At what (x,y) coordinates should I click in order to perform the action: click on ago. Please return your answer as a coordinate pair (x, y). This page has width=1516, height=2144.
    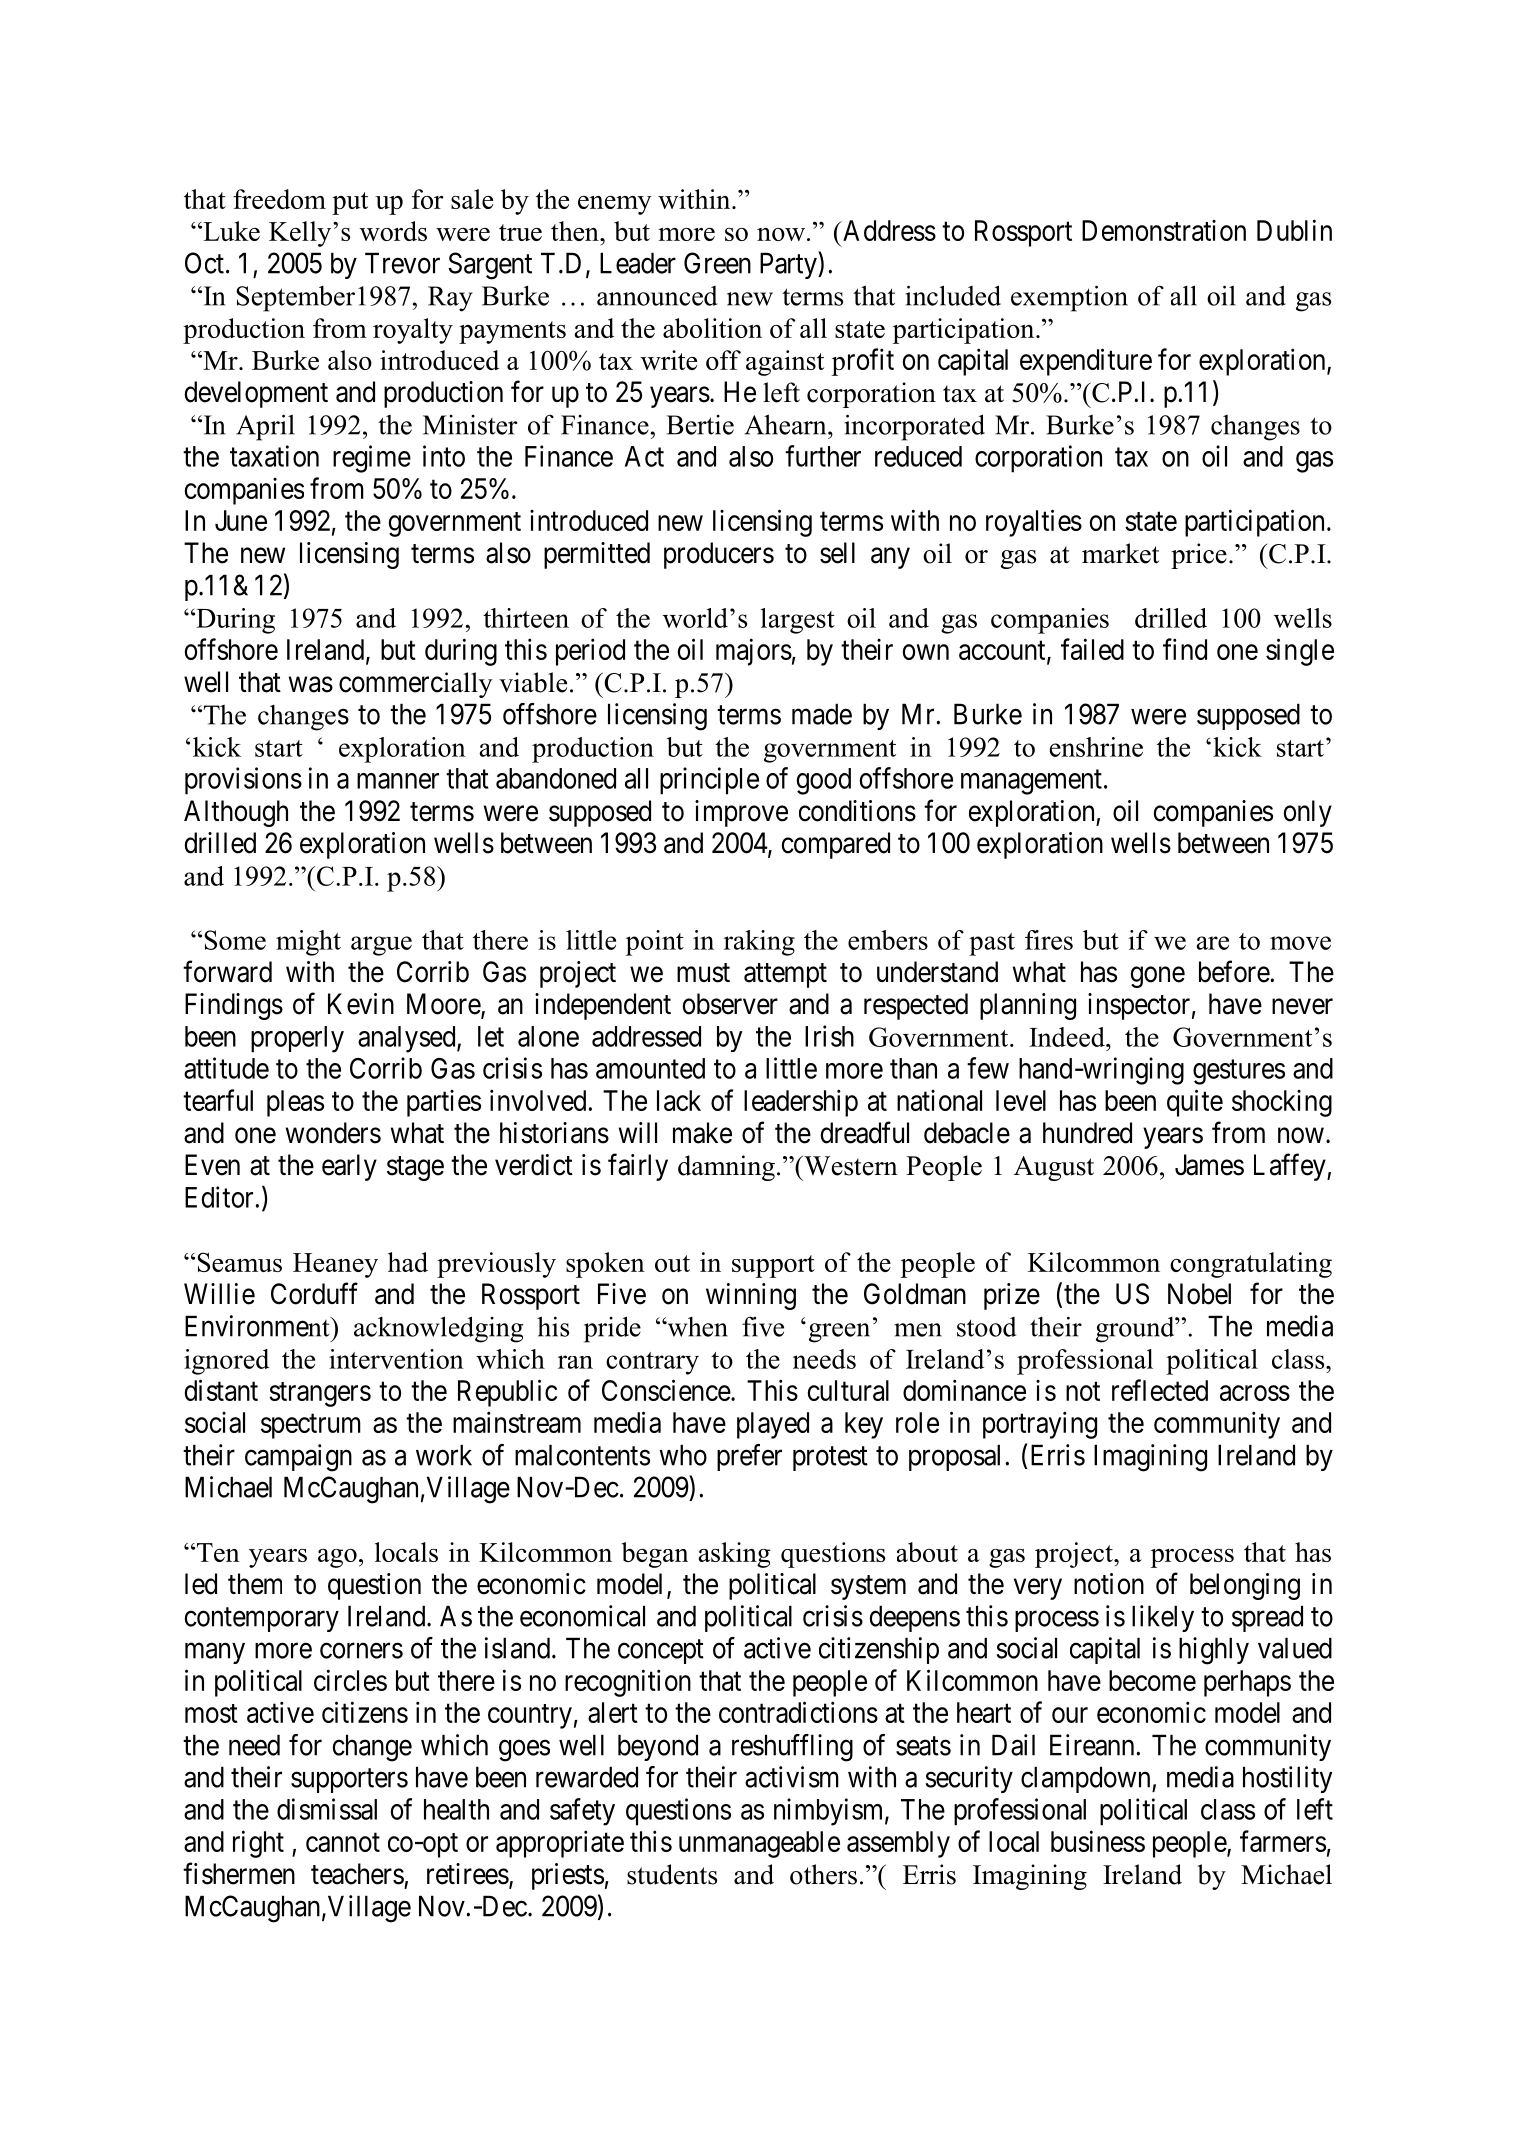
    Looking at the image, I should click on (337, 1558).
